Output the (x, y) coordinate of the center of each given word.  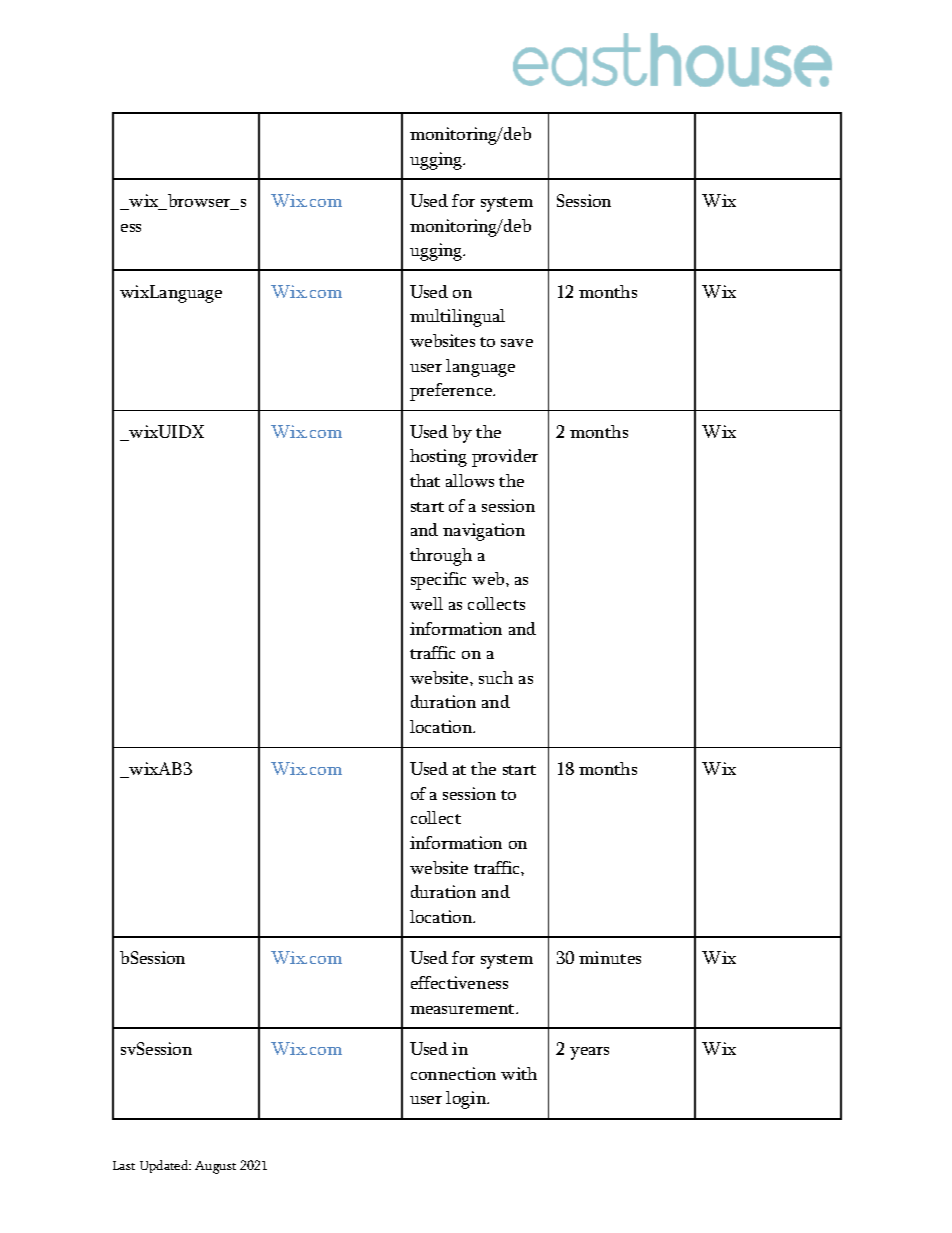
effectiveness (459, 982)
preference (452, 392)
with (519, 1073)
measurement (463, 1009)
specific (438, 581)
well (426, 603)
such (496, 677)
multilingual (457, 318)
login (467, 1100)
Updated (165, 1166)
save (517, 343)
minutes (610, 957)
